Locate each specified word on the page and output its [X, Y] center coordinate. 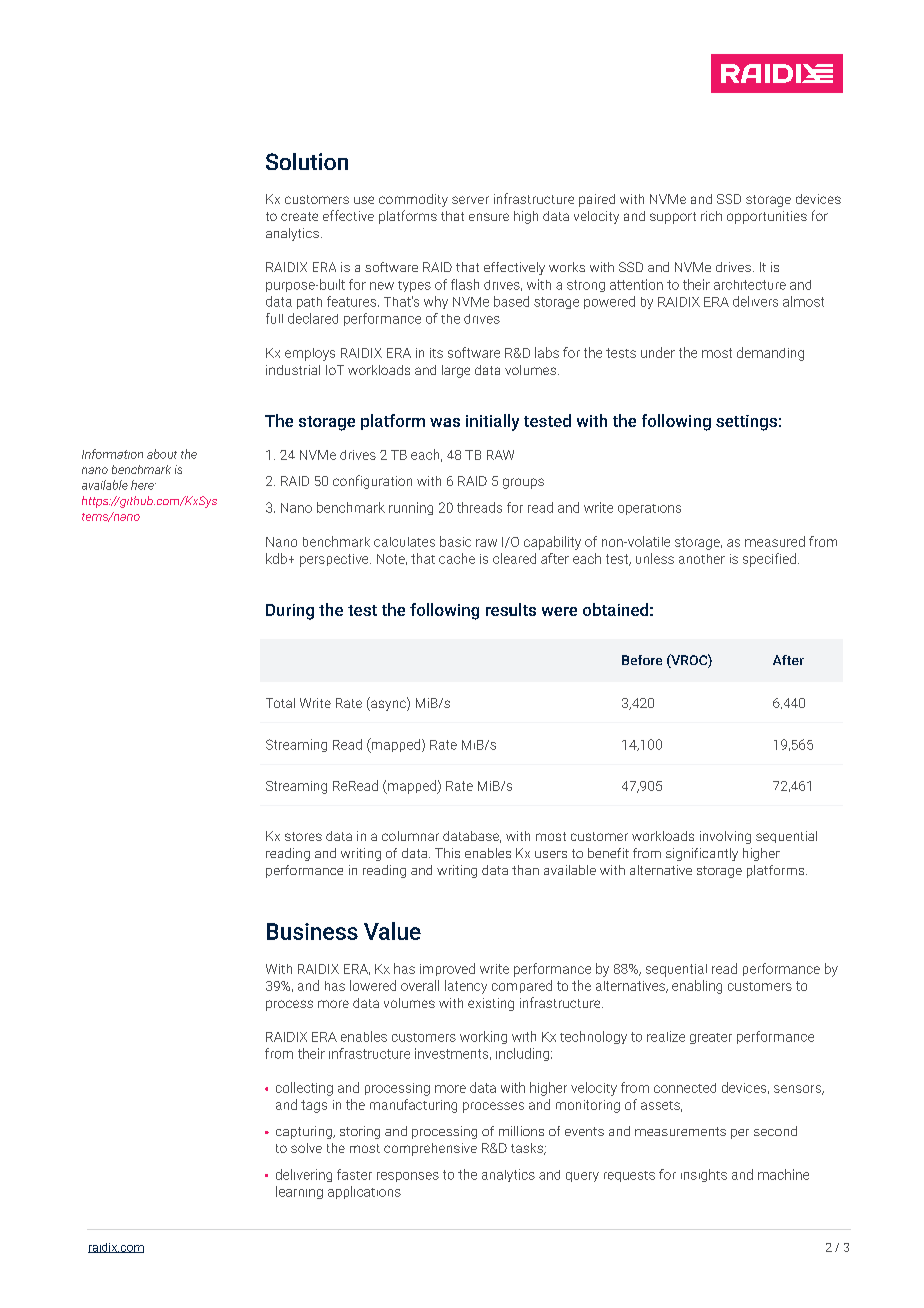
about [162, 454]
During [290, 612]
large [456, 371]
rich [711, 216]
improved [447, 969]
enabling [697, 987]
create [299, 216]
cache [457, 558]
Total [280, 703]
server [470, 200]
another [702, 559]
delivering [304, 1175]
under [658, 352]
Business [312, 931]
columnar [410, 836]
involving [725, 837]
